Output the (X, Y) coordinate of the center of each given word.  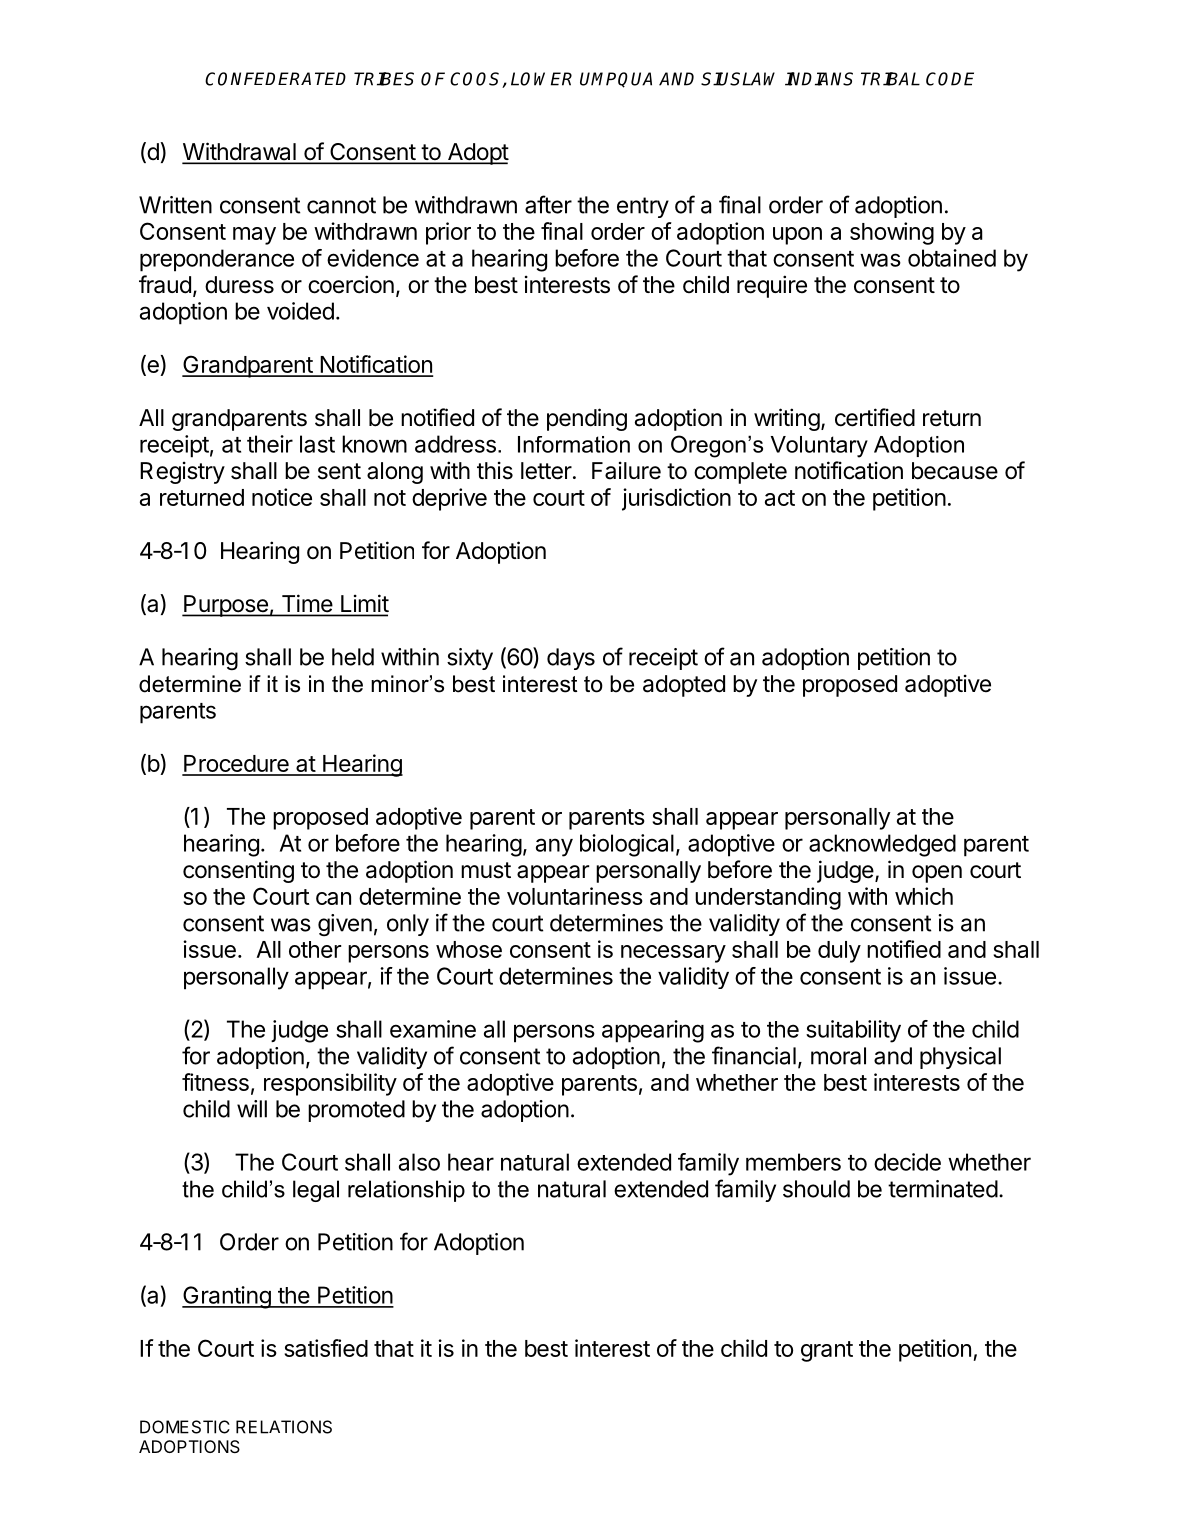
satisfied (326, 1348)
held (353, 657)
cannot (341, 205)
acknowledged (882, 845)
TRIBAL (890, 79)
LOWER (541, 79)
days (571, 659)
